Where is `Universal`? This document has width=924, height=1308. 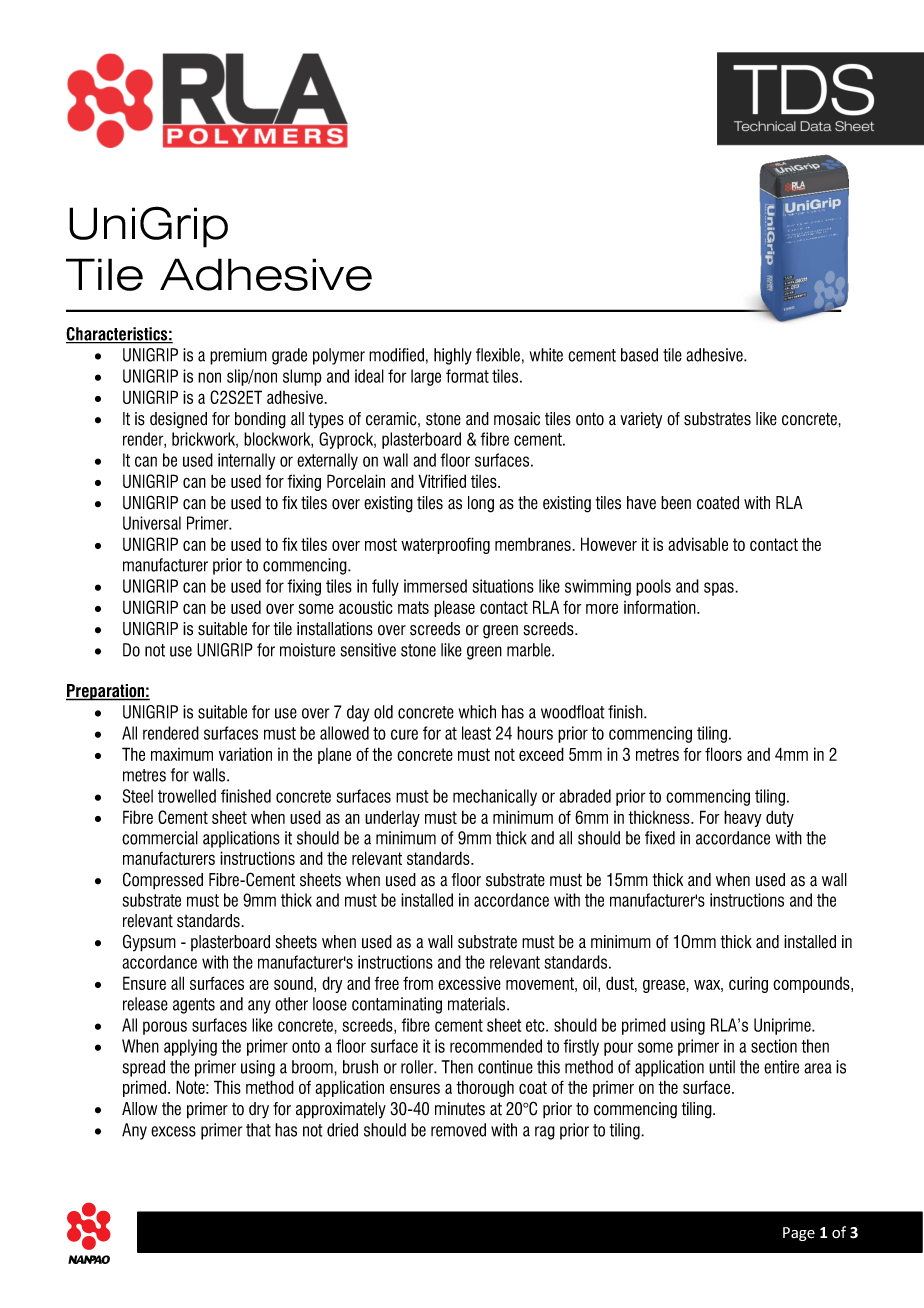
Universal is located at coordinates (152, 523).
